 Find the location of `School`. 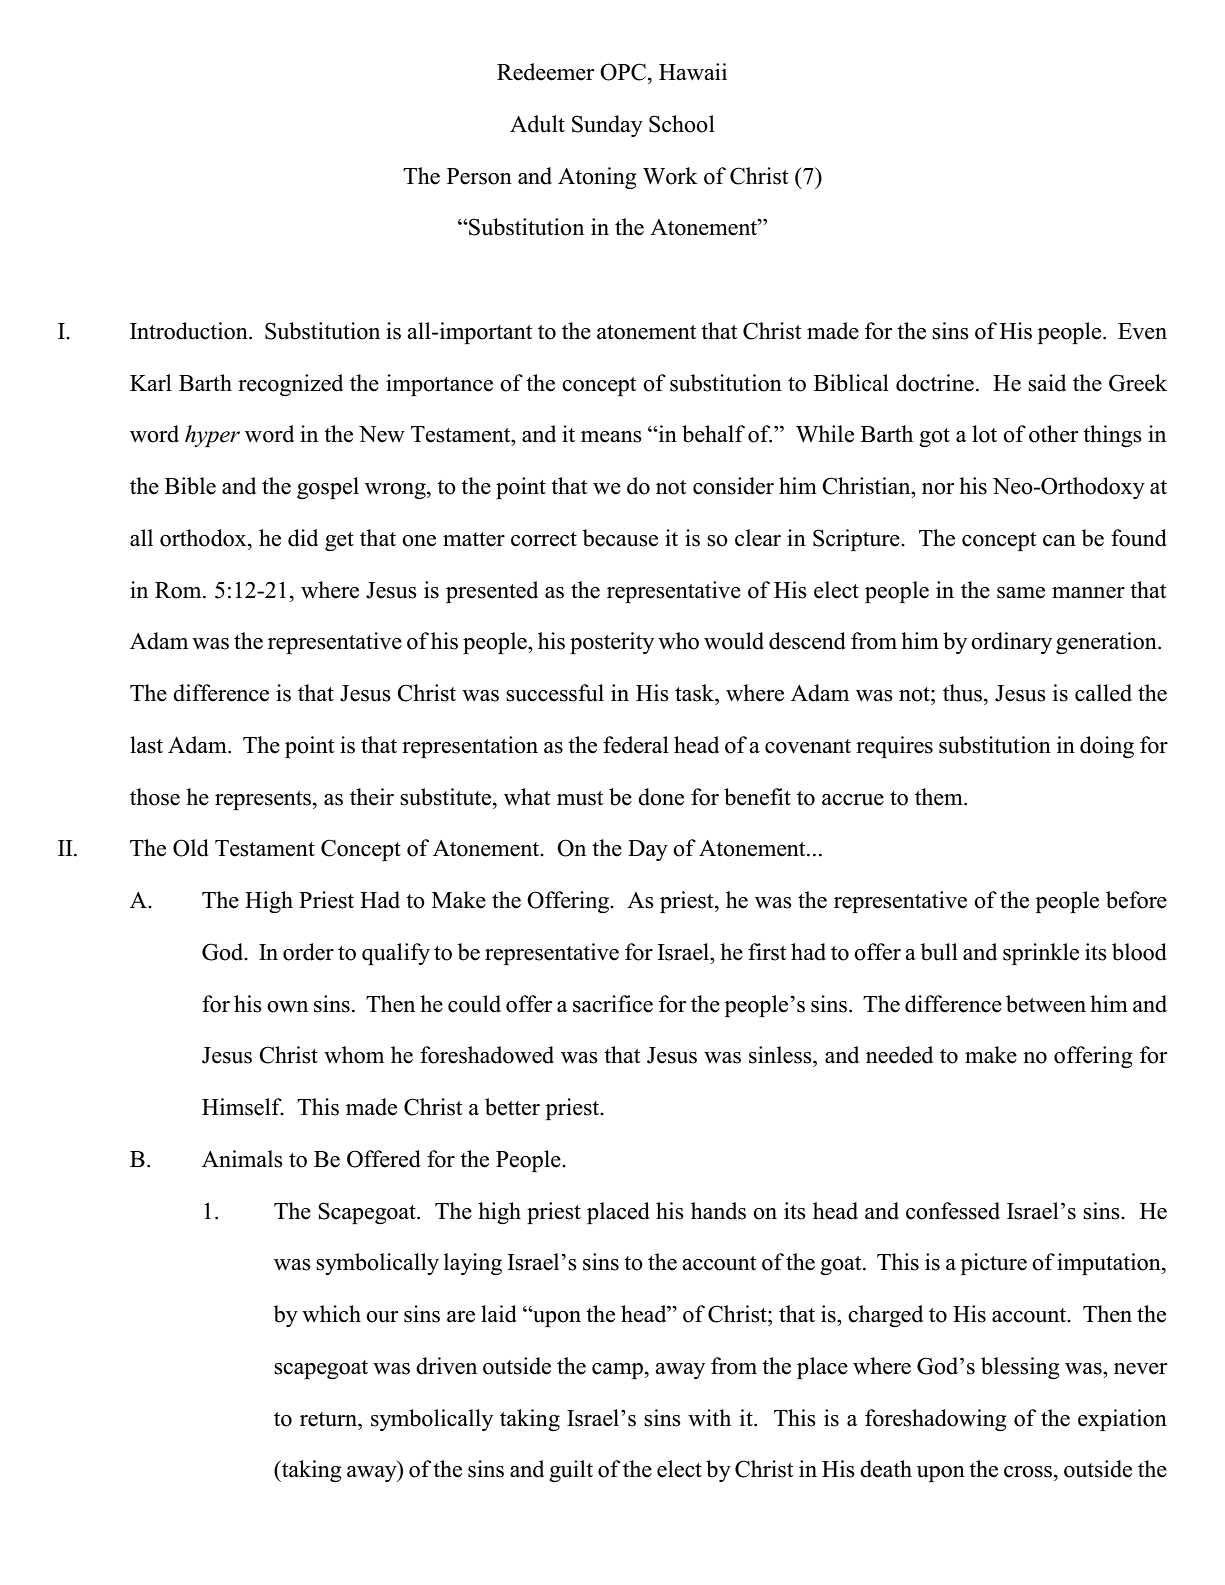

School is located at coordinates (682, 124).
